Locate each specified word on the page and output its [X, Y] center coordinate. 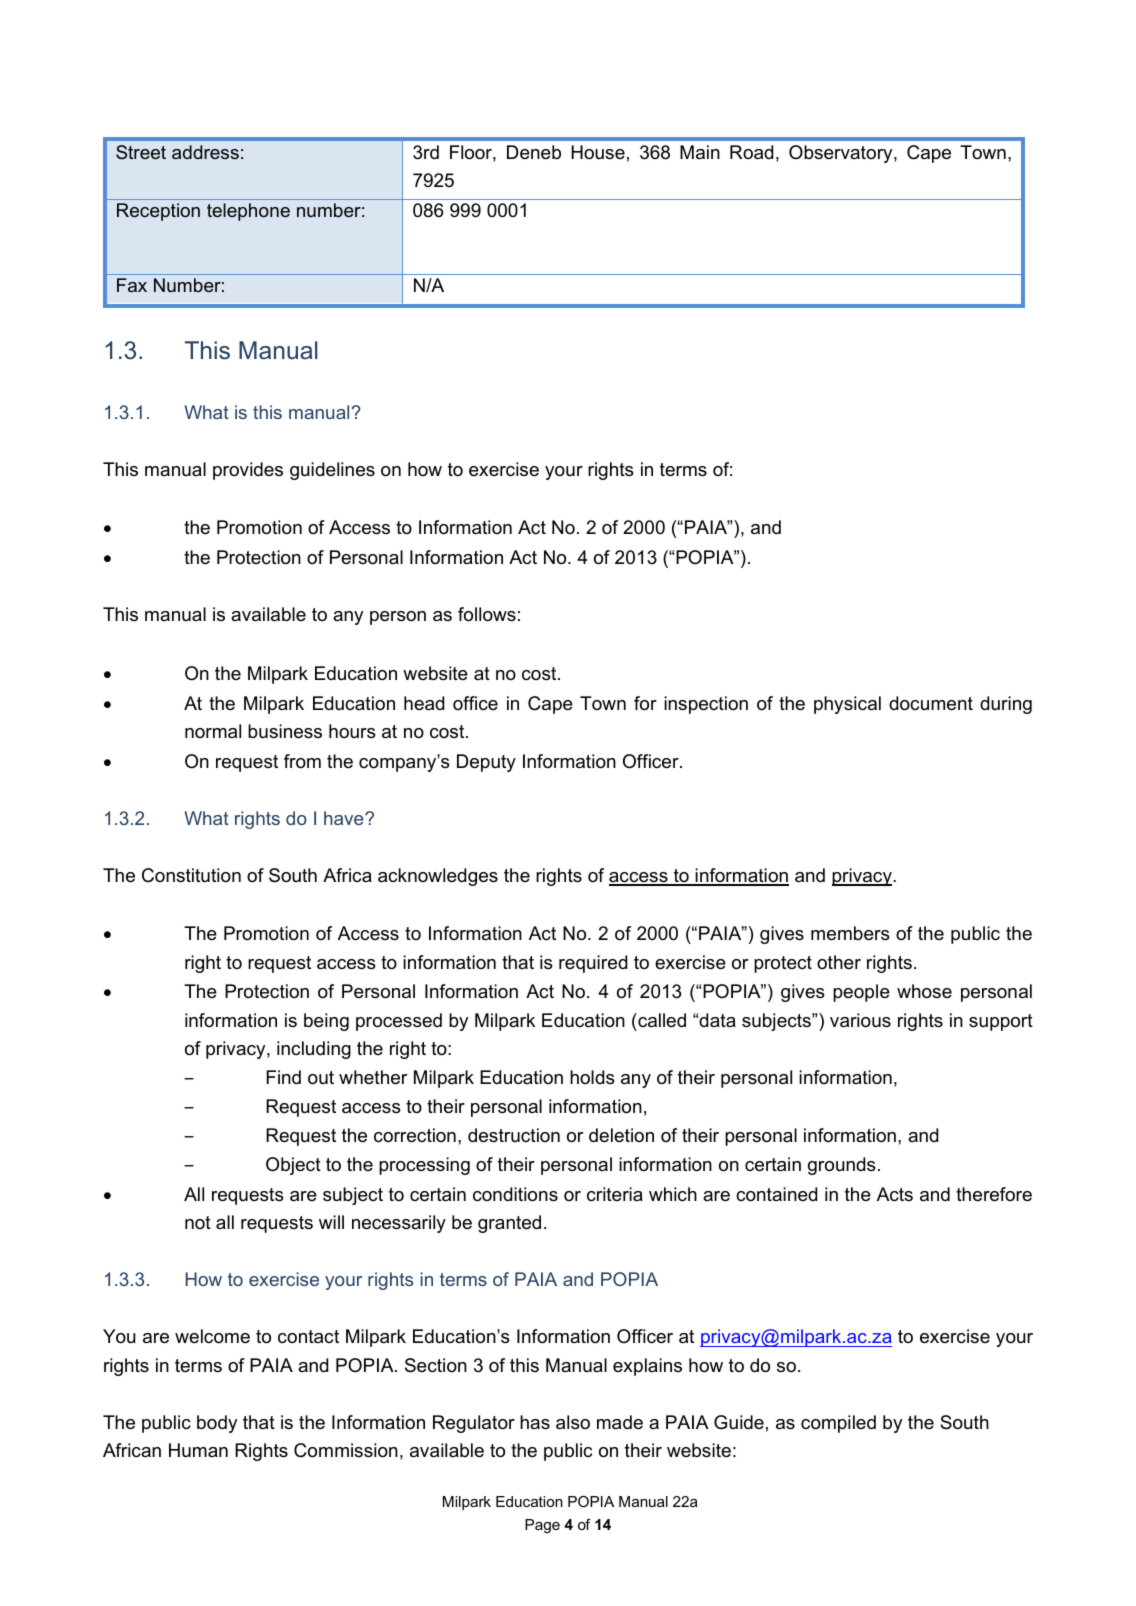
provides [248, 471]
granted [509, 1224]
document [931, 703]
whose [924, 991]
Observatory [842, 154]
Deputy [486, 763]
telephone [248, 212]
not [198, 1222]
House [598, 152]
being [326, 1022]
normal [213, 731]
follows [487, 614]
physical [847, 705]
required [593, 964]
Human [198, 1450]
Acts [895, 1194]
